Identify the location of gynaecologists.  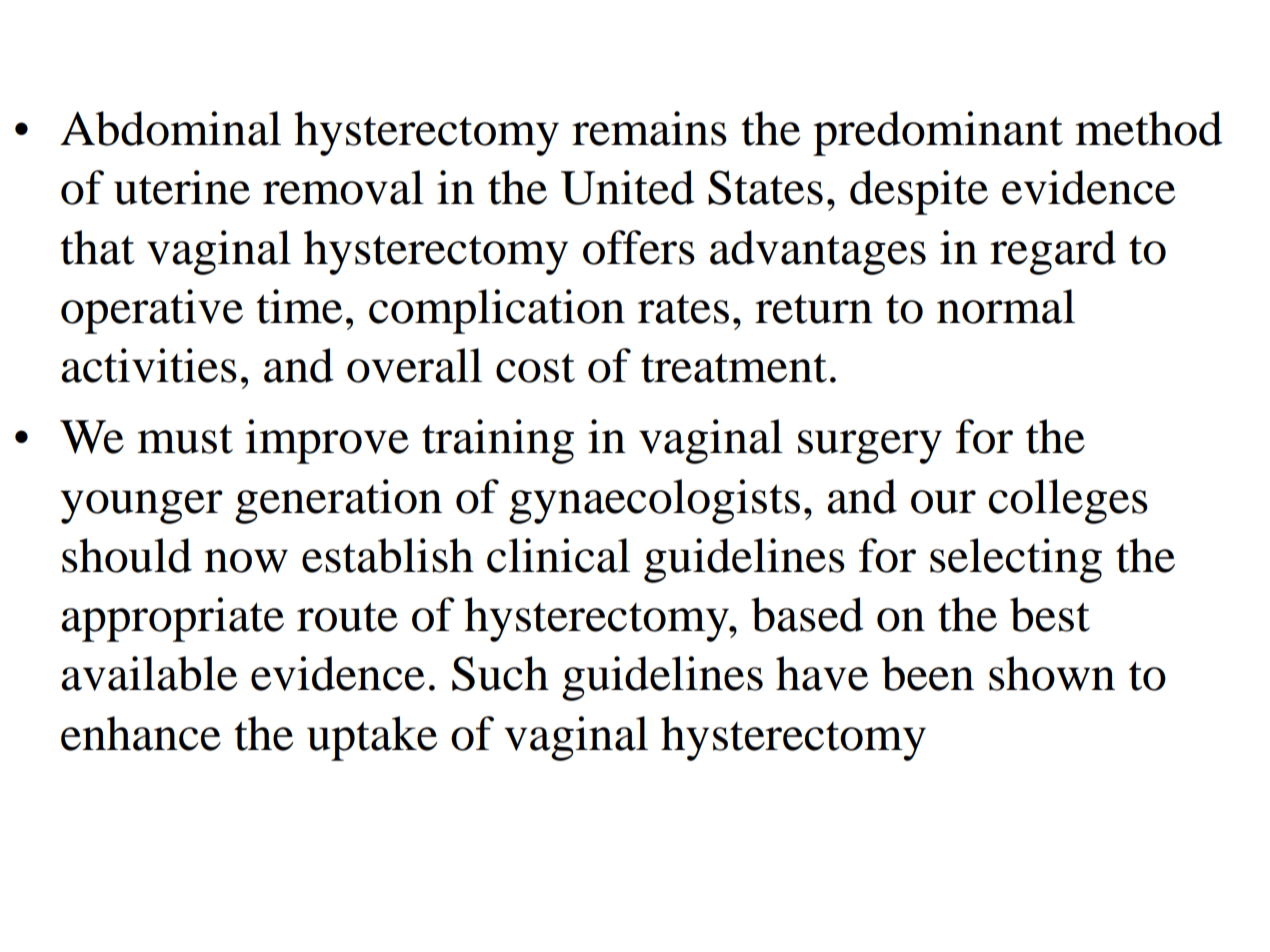
(654, 501).
